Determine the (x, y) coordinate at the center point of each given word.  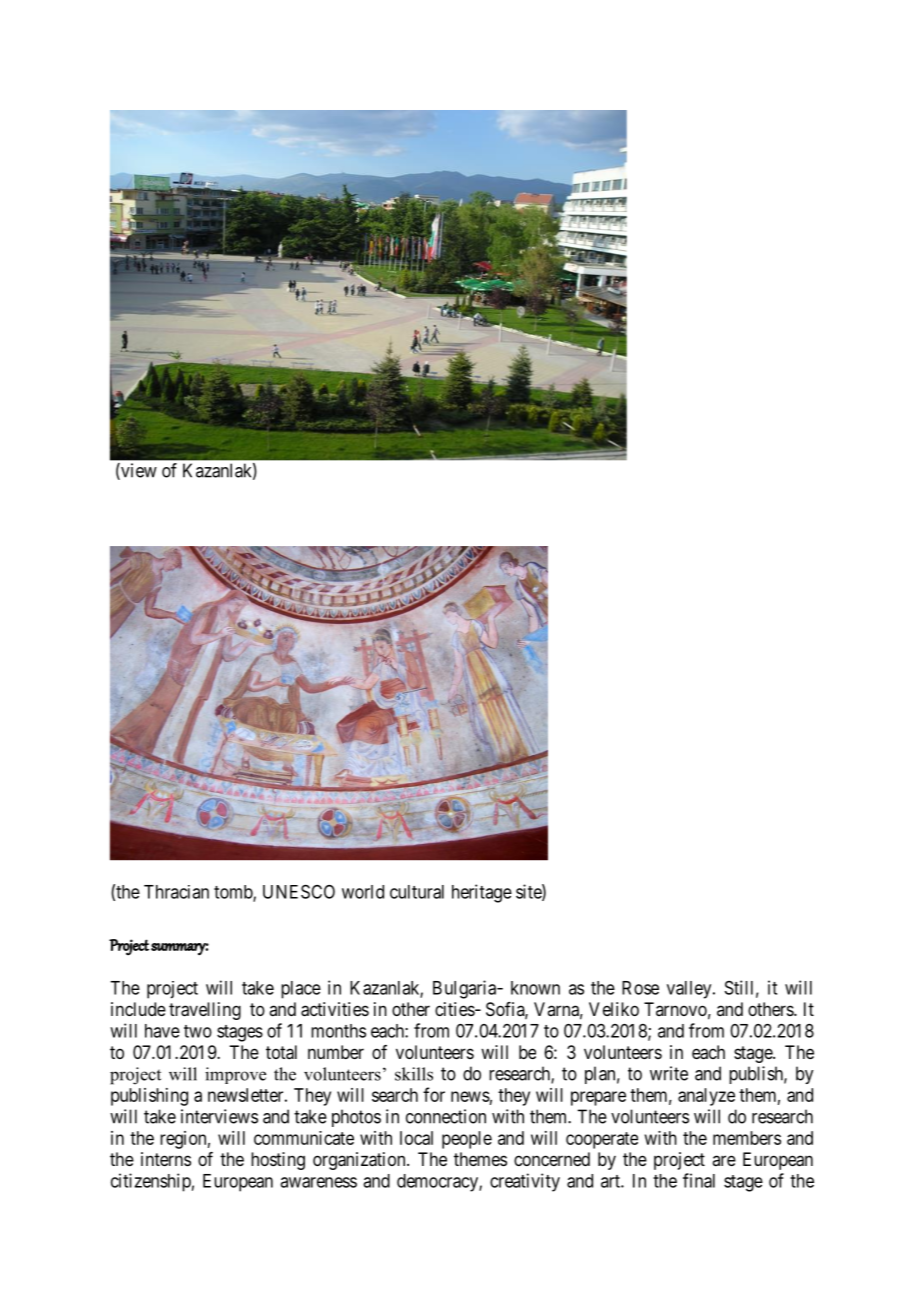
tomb (234, 893)
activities (335, 1009)
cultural (417, 892)
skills (414, 1074)
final (699, 1180)
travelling (205, 1011)
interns (166, 1159)
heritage (482, 893)
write (669, 1073)
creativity (525, 1182)
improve (235, 1075)
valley (690, 990)
